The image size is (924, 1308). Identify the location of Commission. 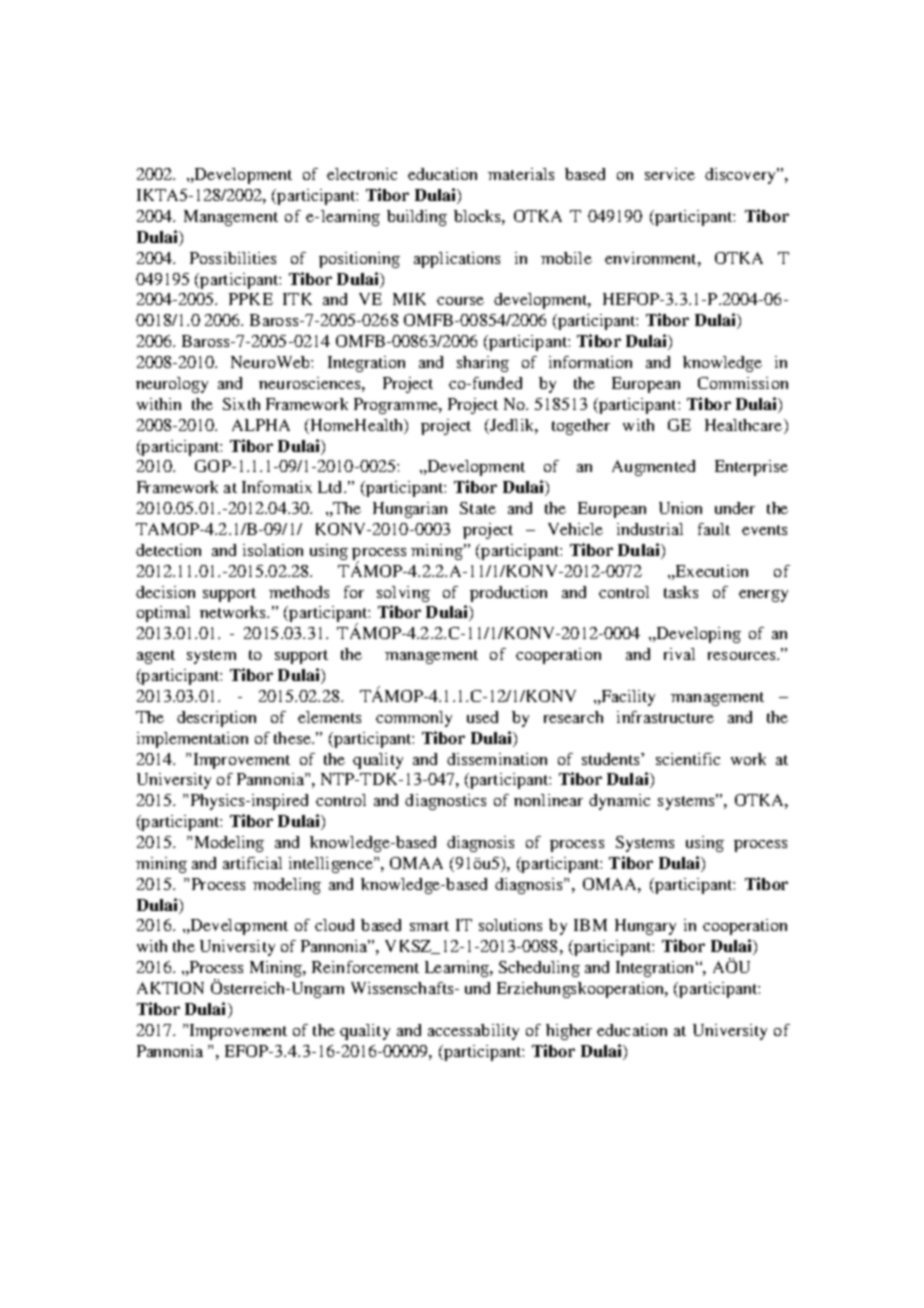
(743, 383).
